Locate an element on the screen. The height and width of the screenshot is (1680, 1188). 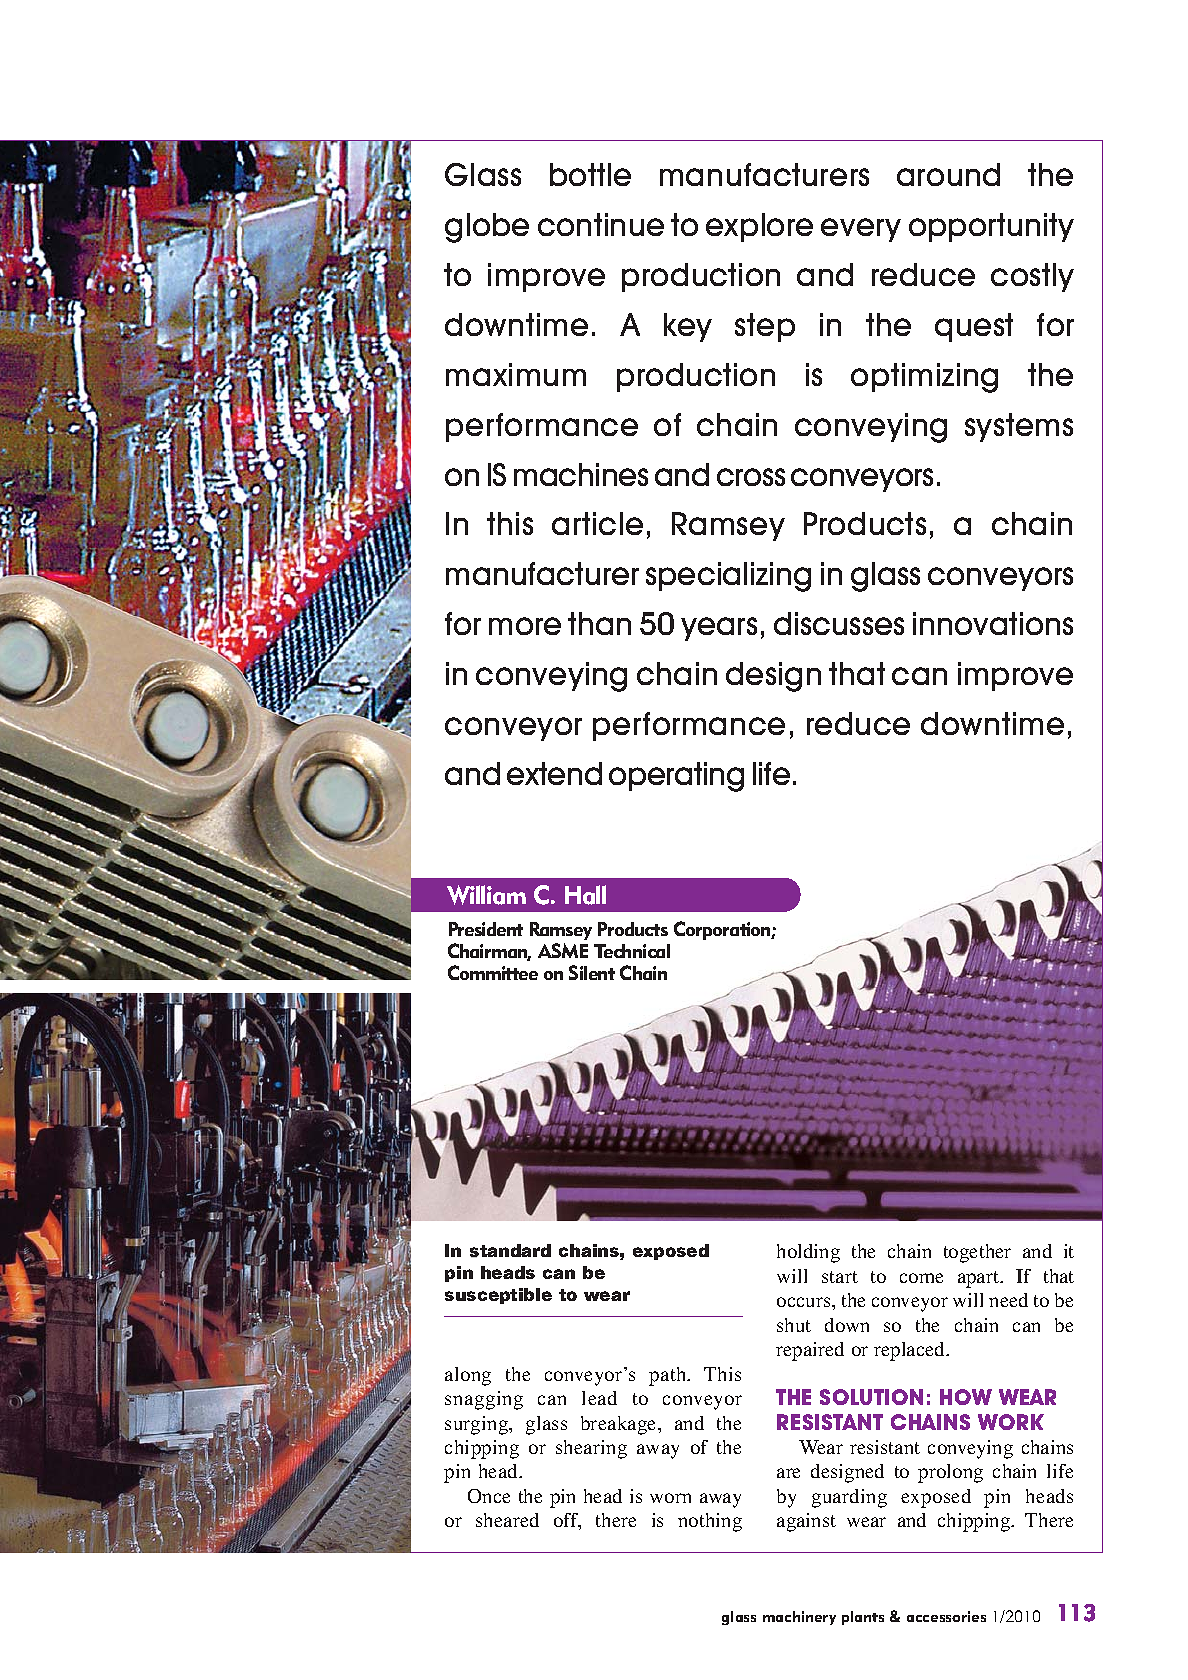
systems is located at coordinates (1019, 427).
